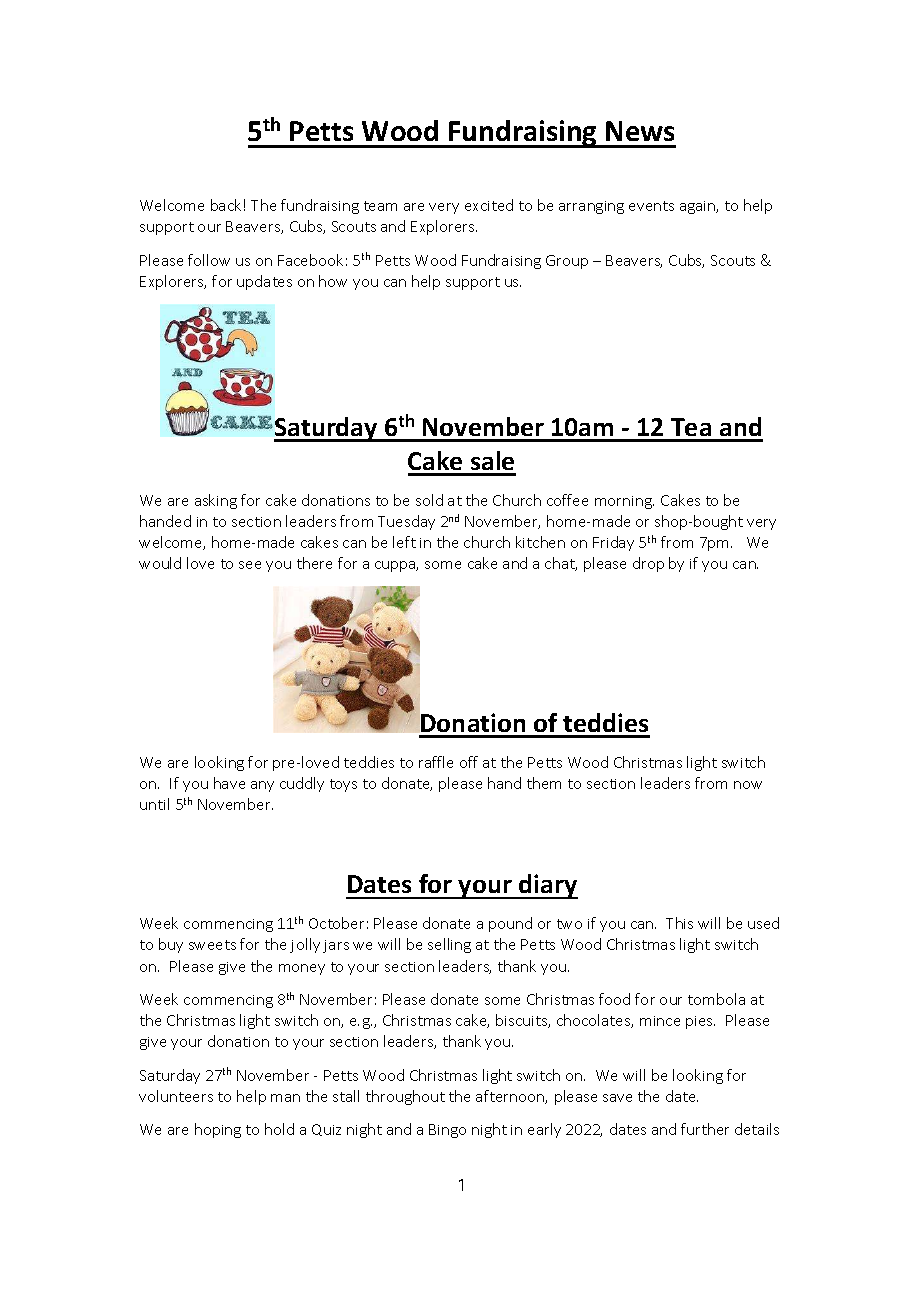 The height and width of the page is (1308, 924). What do you see at coordinates (218, 1130) in the page?
I see `hoping` at bounding box center [218, 1130].
